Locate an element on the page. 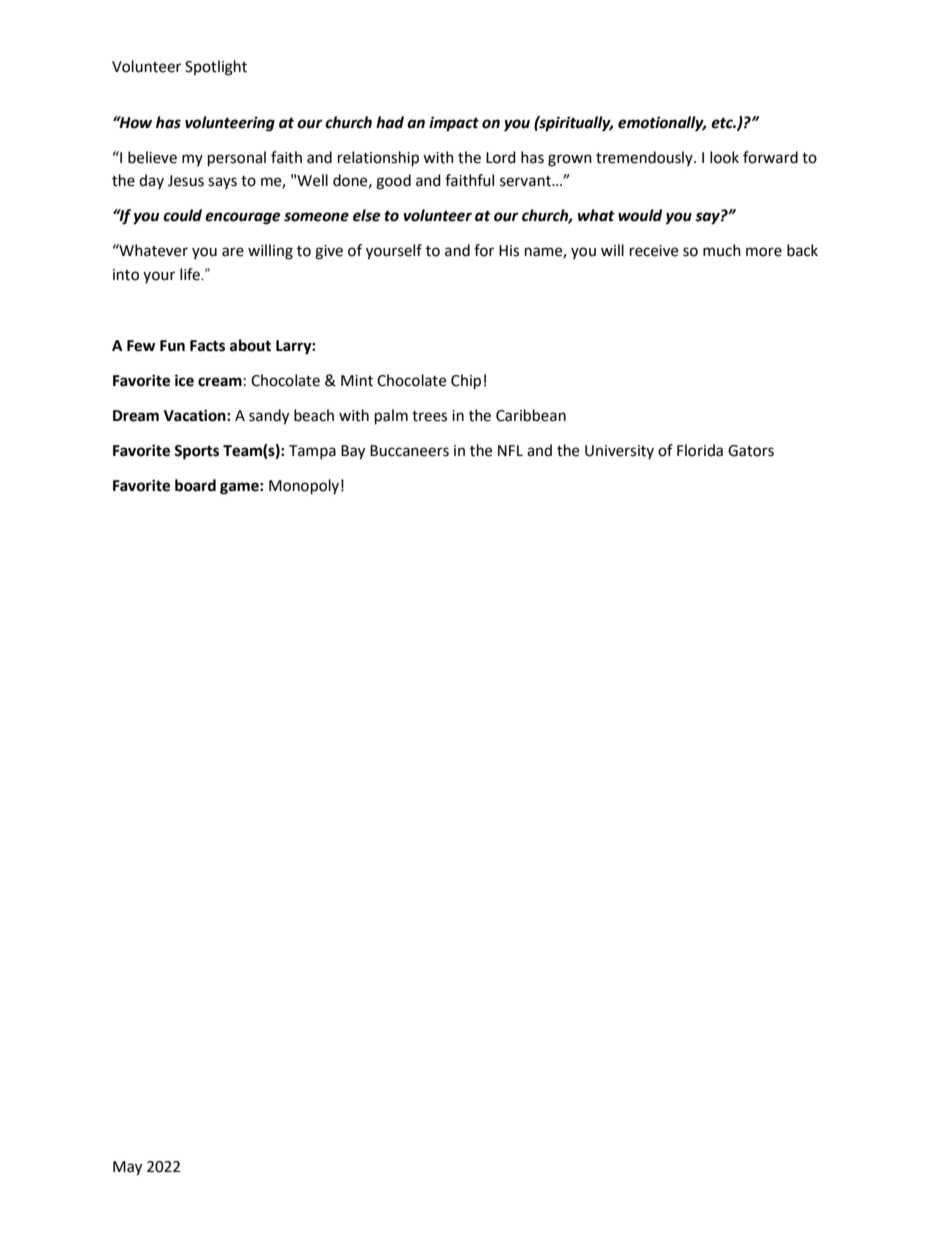 This page has height=1233, width=952. Gators is located at coordinates (751, 451).
